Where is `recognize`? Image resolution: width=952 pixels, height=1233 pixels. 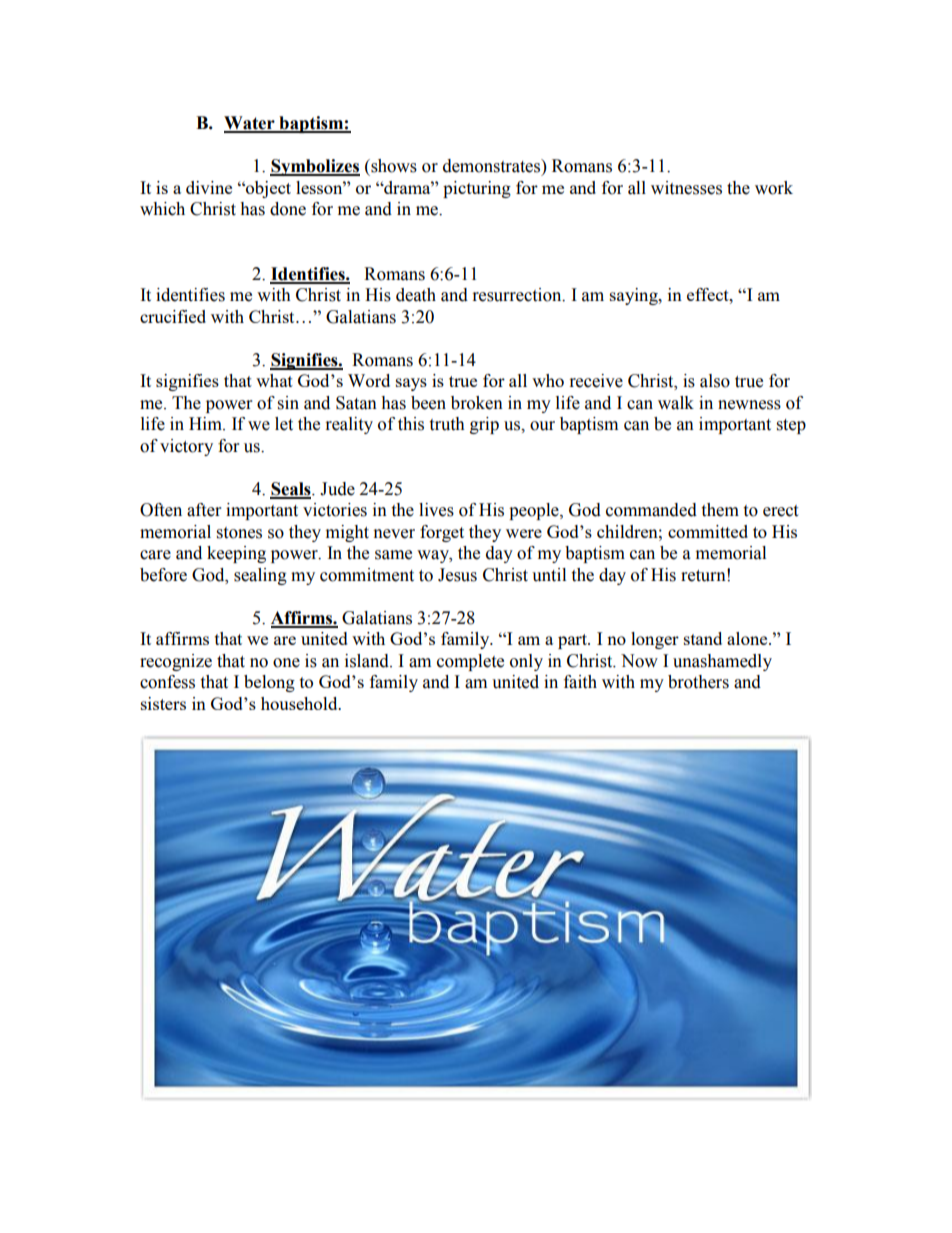 recognize is located at coordinates (176, 662).
